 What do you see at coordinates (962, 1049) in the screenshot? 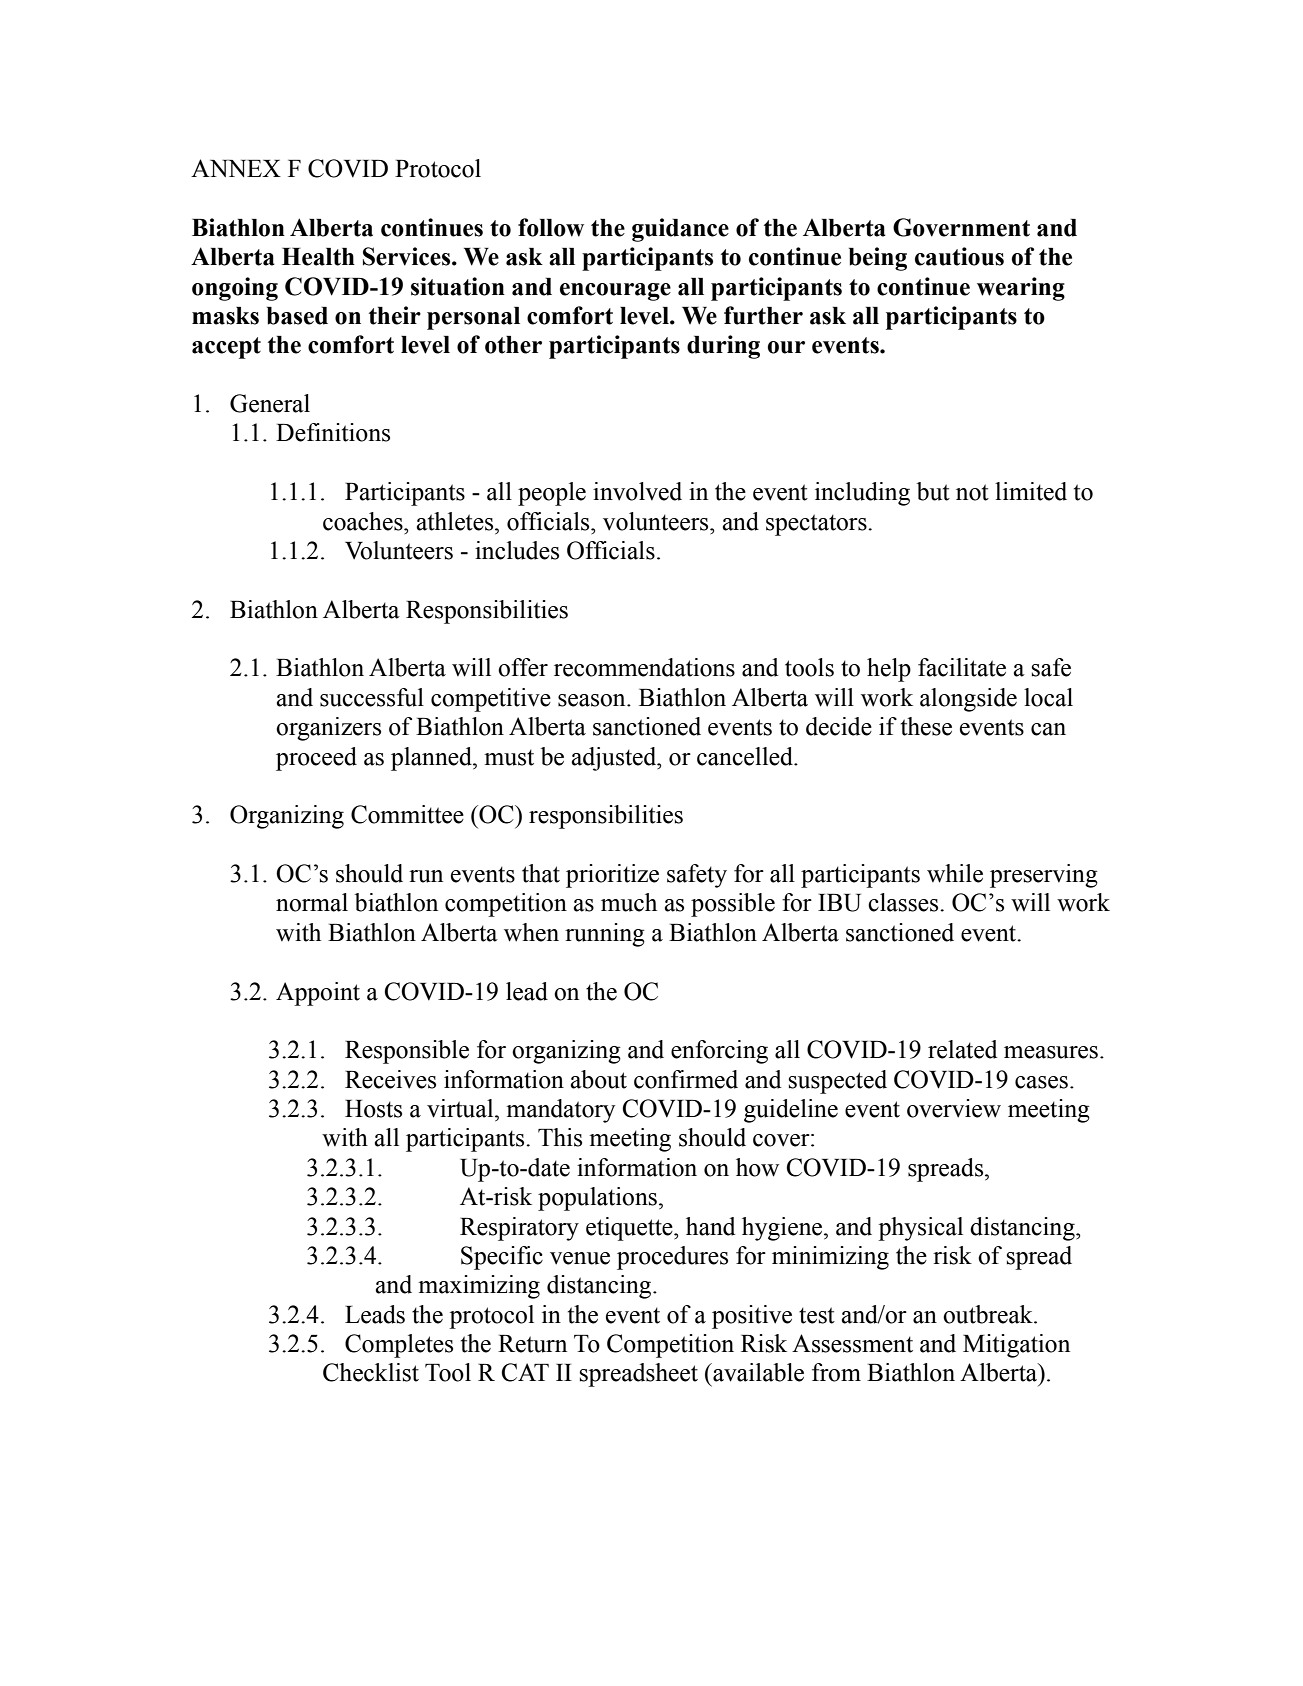
I see `related` at bounding box center [962, 1049].
